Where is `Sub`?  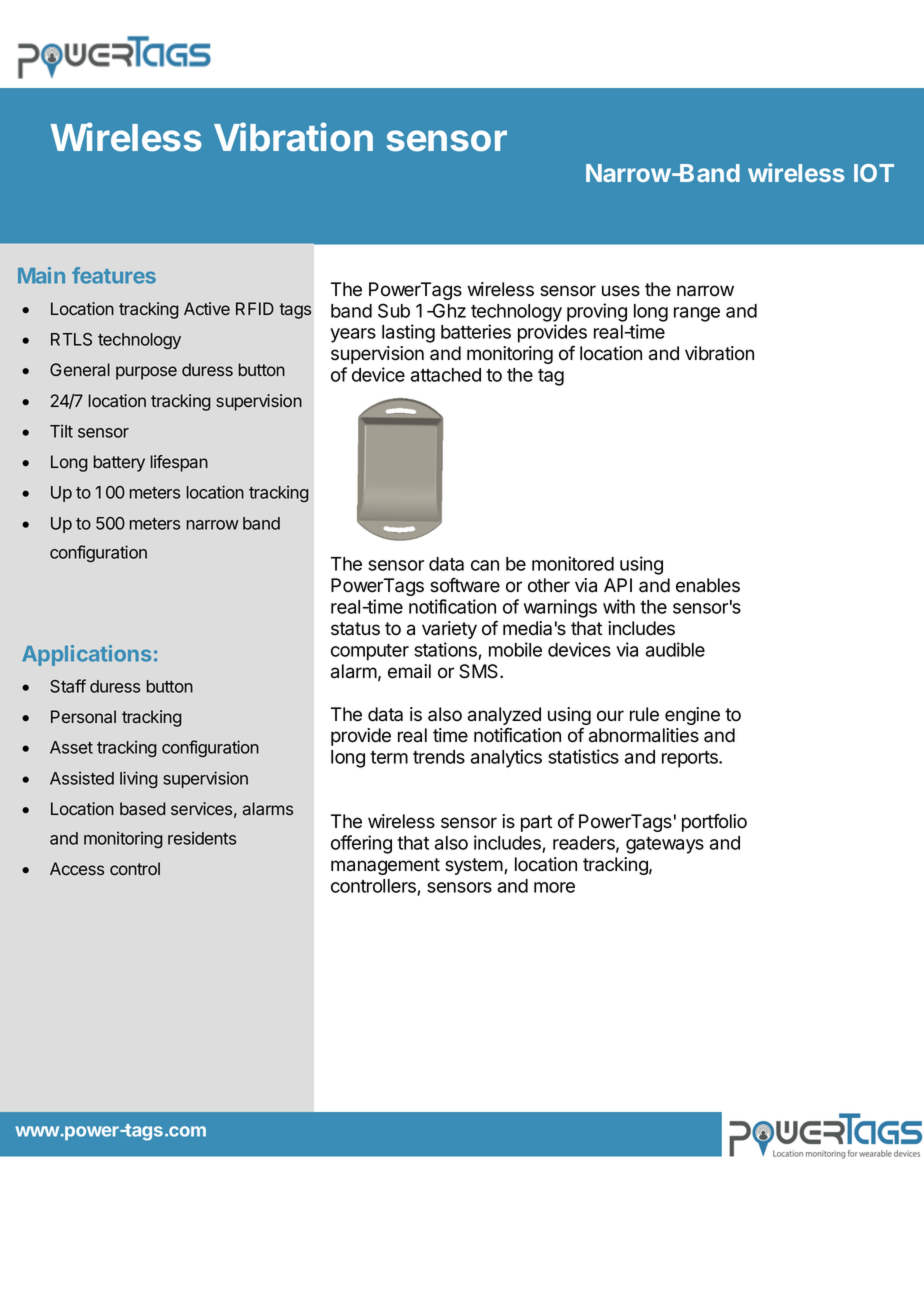 Sub is located at coordinates (394, 310).
